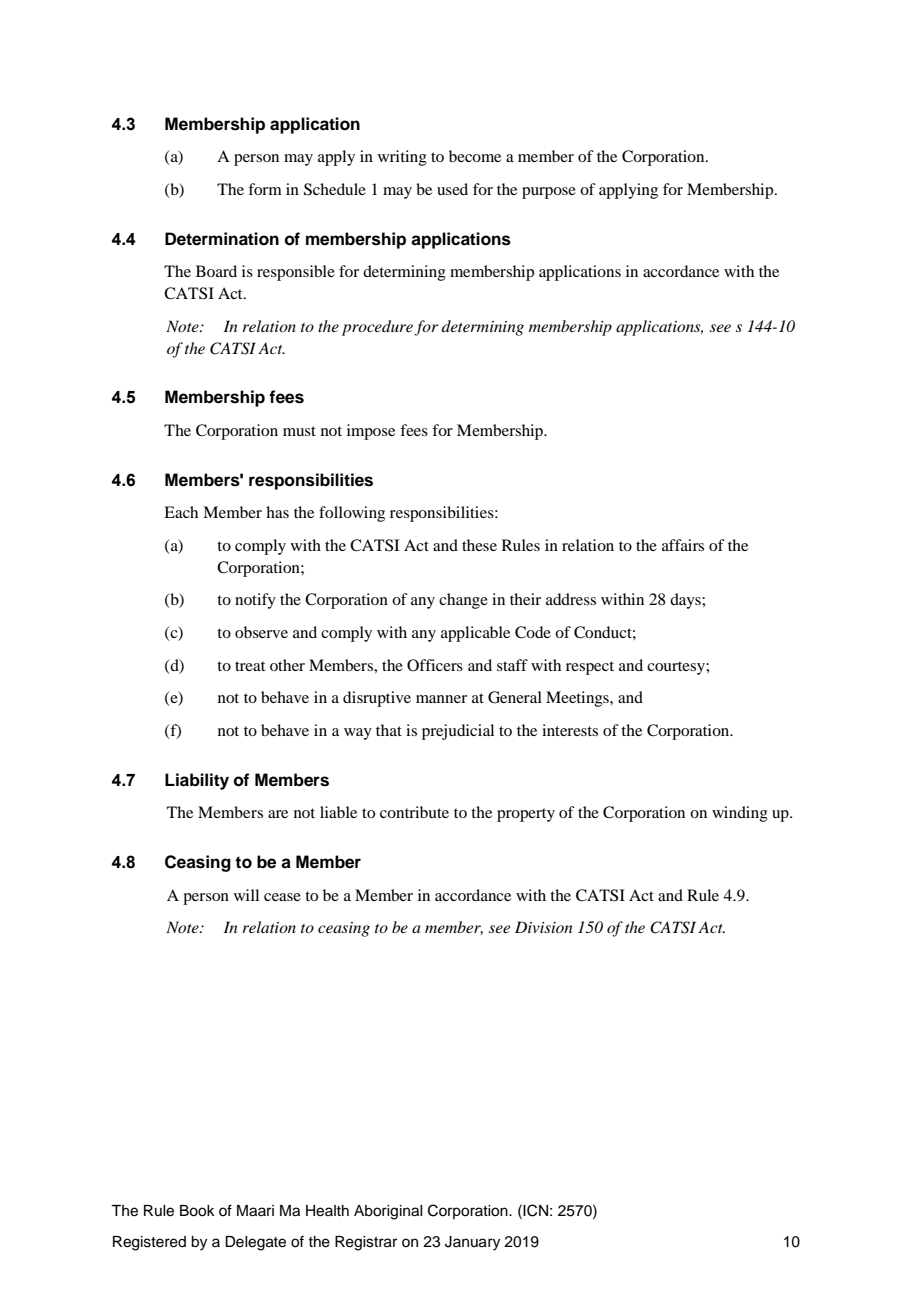 The width and height of the image is (924, 1309). Describe the element at coordinates (740, 814) in the image. I see `winding` at that location.
